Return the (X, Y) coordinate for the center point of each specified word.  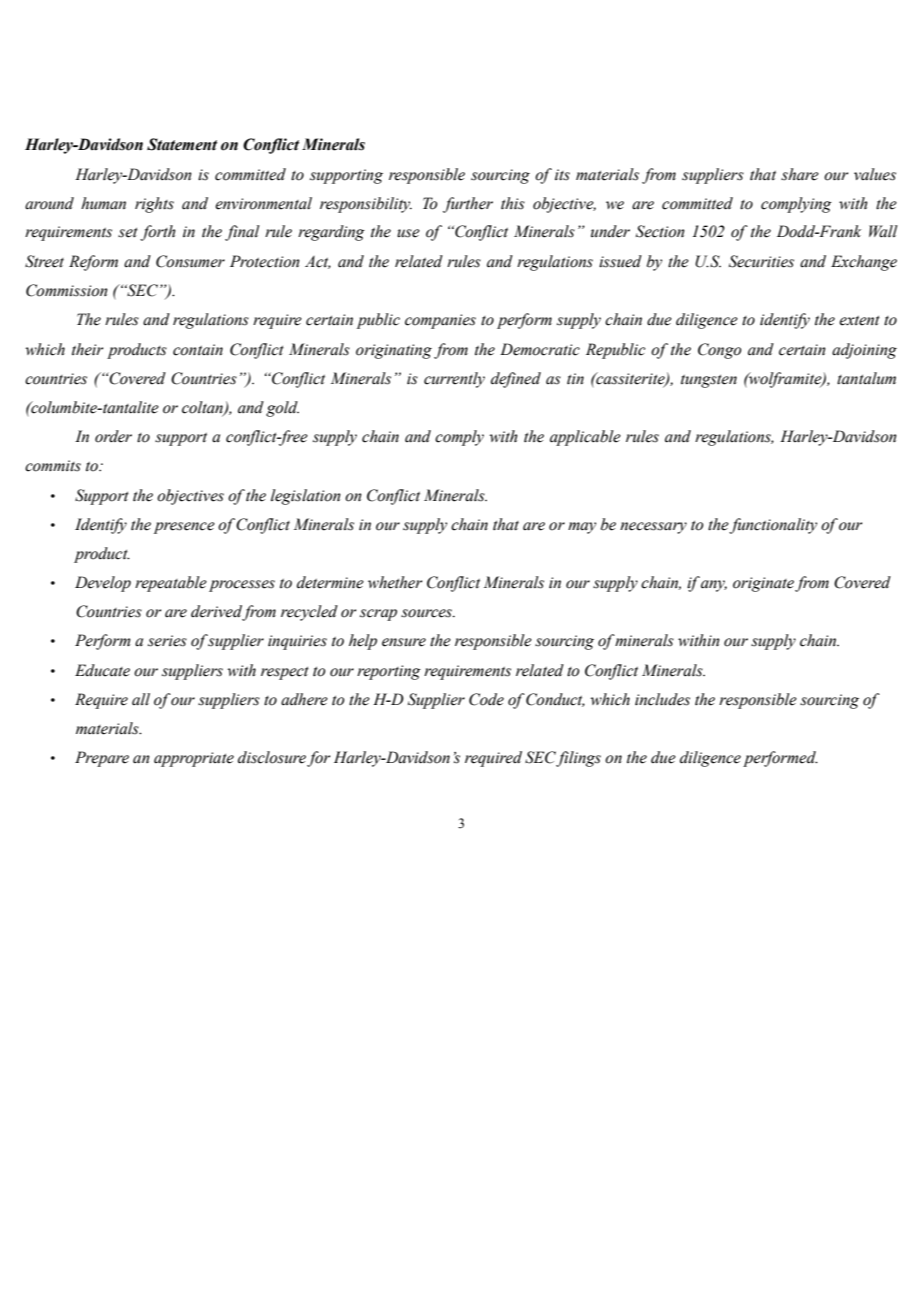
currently (454, 380)
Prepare (102, 759)
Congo (719, 351)
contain (198, 350)
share (800, 174)
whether (395, 582)
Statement (182, 144)
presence (184, 528)
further (468, 205)
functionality (773, 526)
